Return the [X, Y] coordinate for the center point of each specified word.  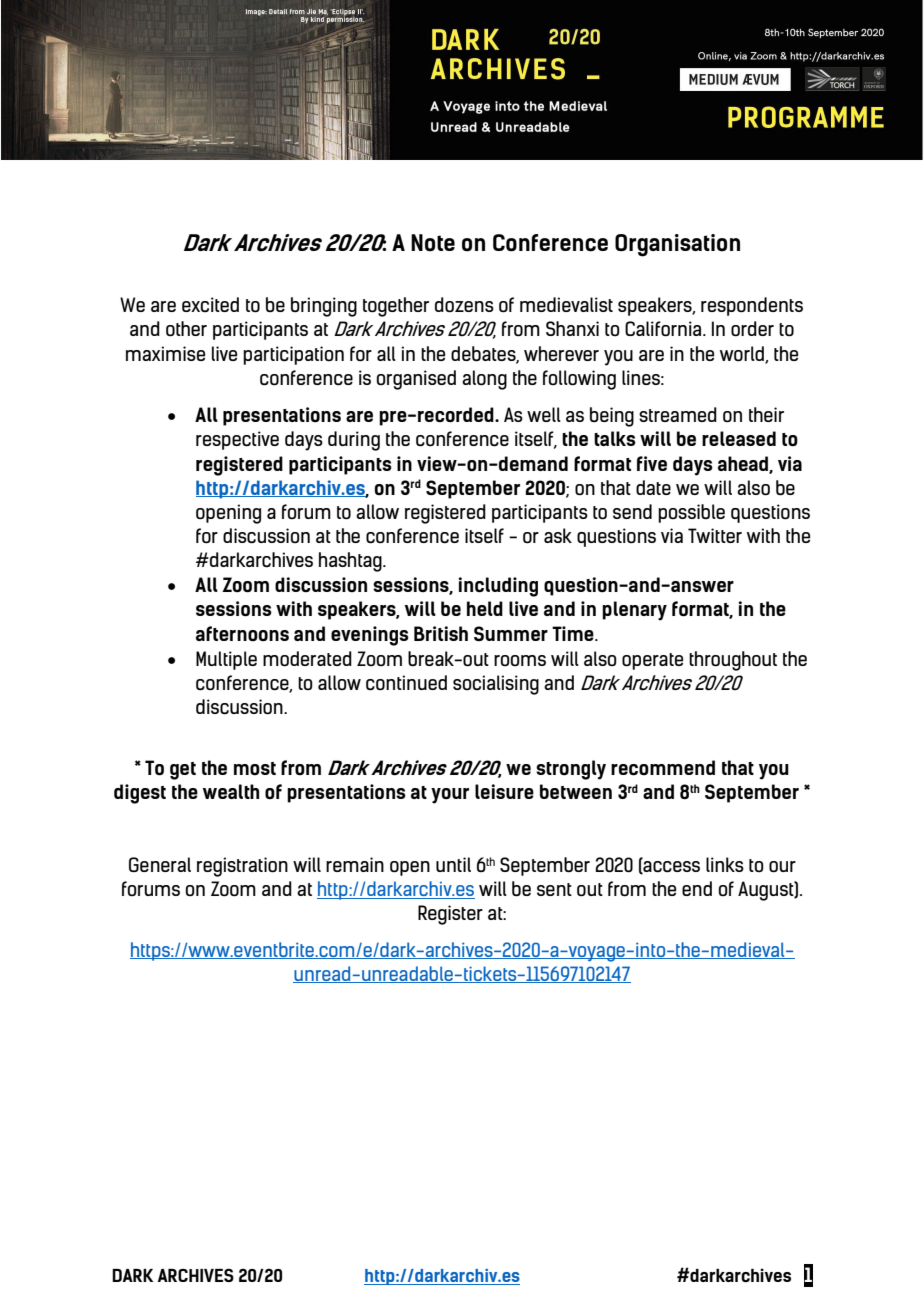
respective [237, 440]
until [453, 864]
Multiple [226, 660]
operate [652, 661]
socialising [496, 685]
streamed [678, 414]
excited [210, 304]
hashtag [351, 562]
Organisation [677, 245]
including [498, 587]
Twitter [715, 535]
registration [242, 867]
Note [433, 243]
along [484, 380]
